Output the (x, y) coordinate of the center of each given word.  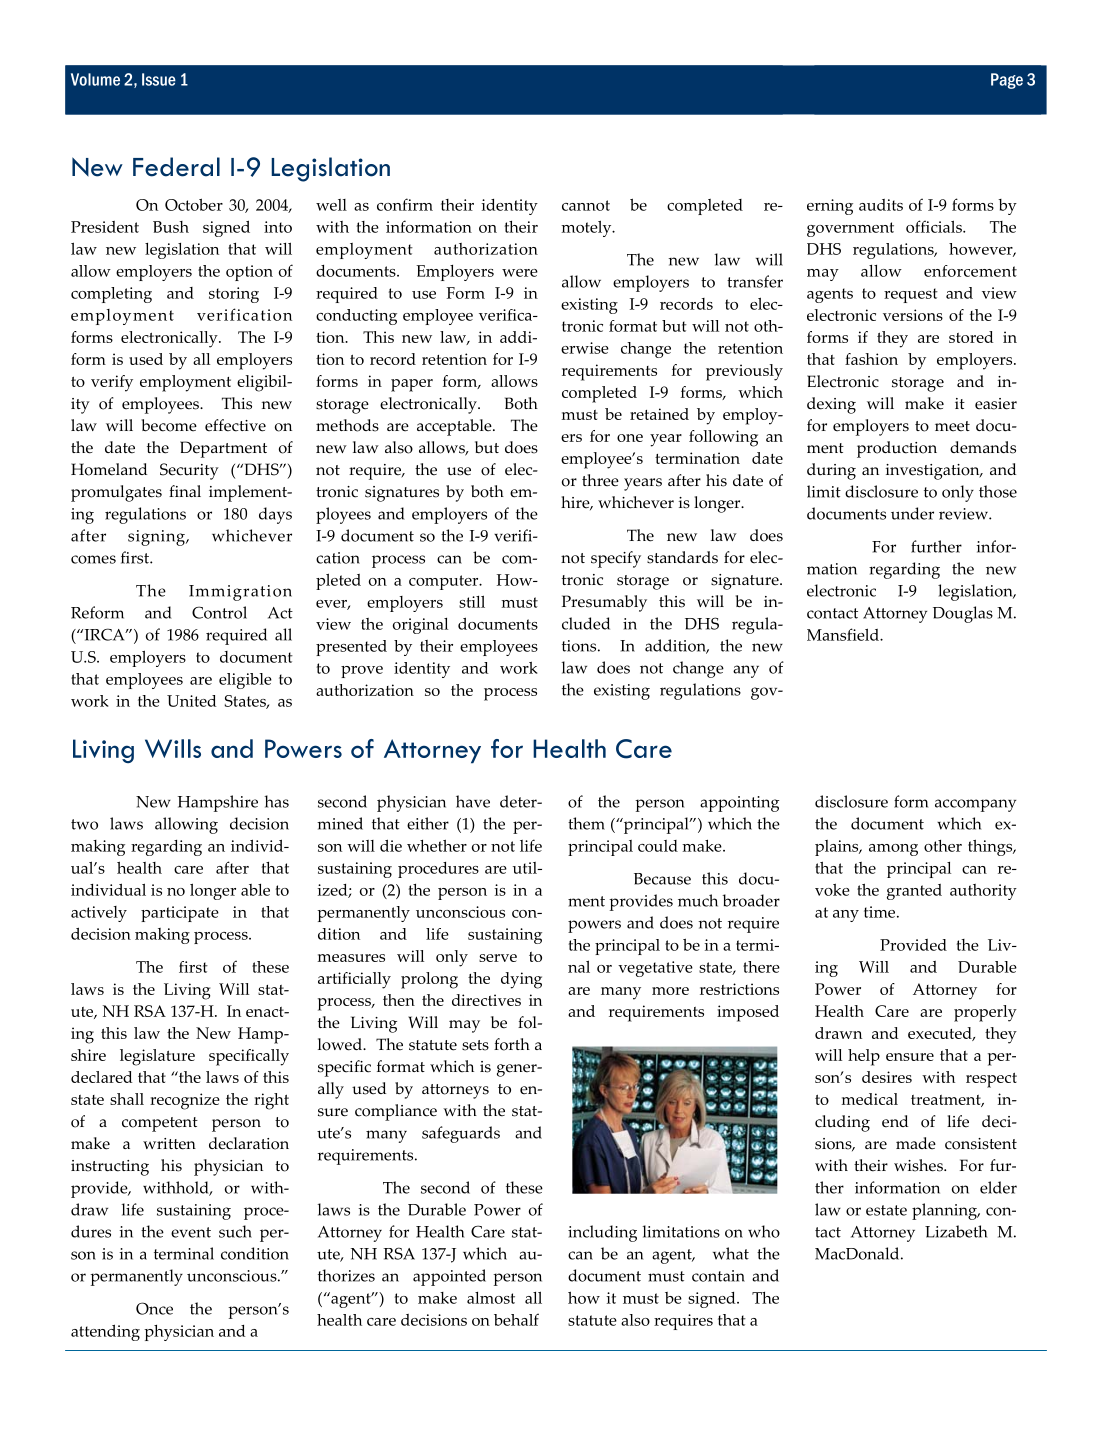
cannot (586, 205)
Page (1007, 81)
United (191, 701)
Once (154, 1308)
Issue (159, 79)
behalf (516, 1319)
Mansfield (844, 634)
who (764, 1231)
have (473, 801)
